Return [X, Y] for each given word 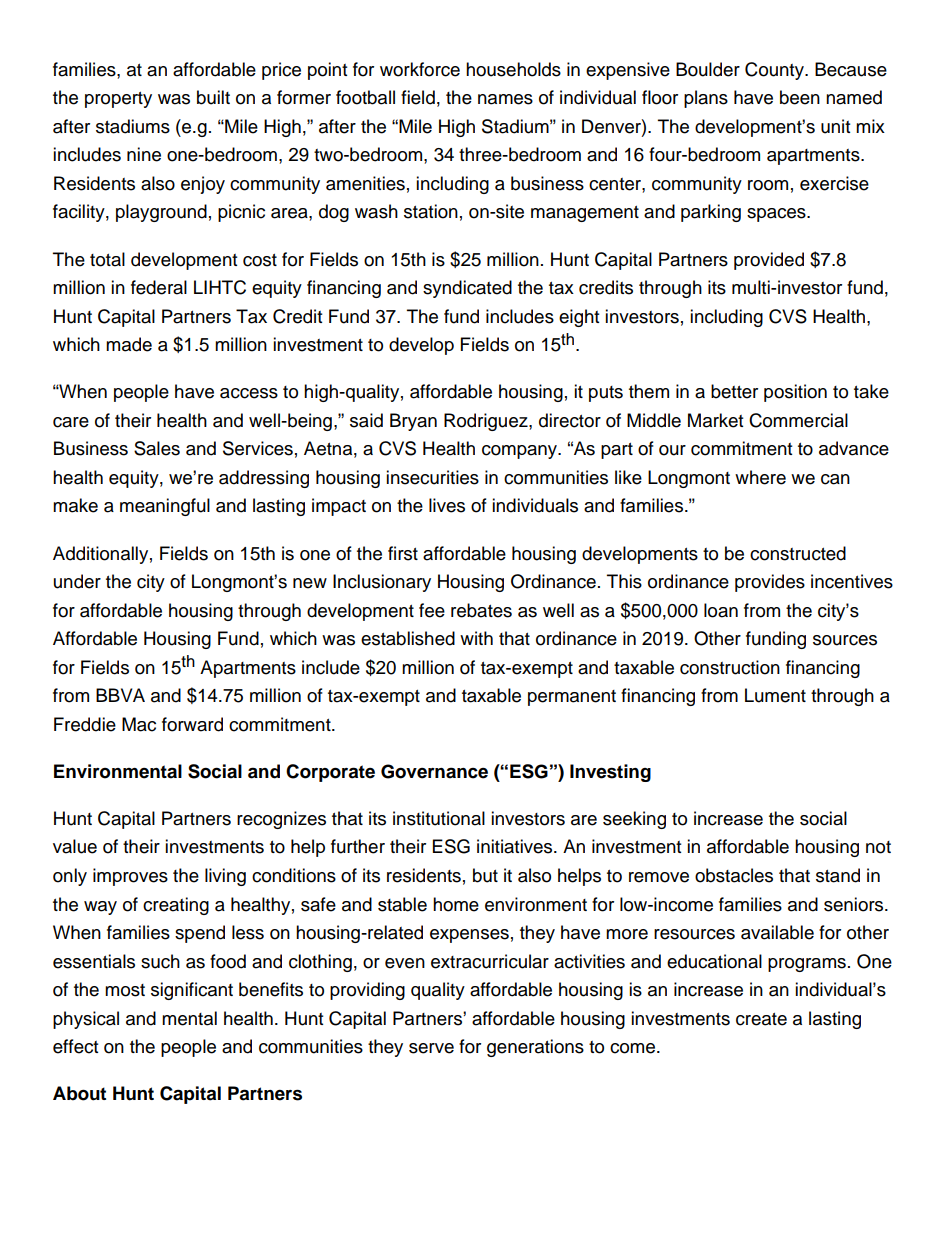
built [213, 97]
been [800, 97]
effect [75, 1046]
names [505, 99]
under [77, 581]
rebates [481, 610]
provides [770, 583]
